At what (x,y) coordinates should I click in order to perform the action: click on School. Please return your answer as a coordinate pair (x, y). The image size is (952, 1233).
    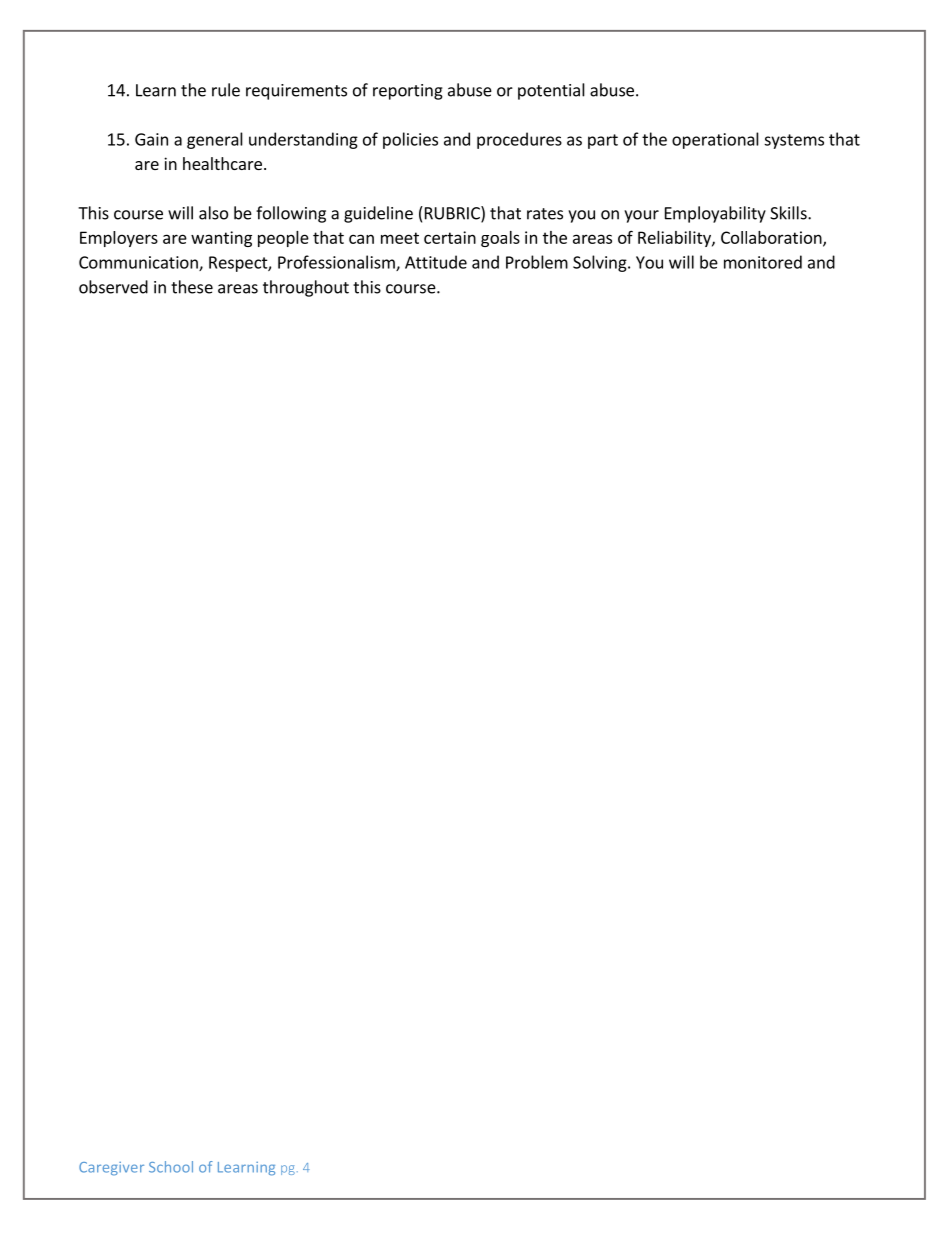
    Looking at the image, I should click on (171, 1167).
